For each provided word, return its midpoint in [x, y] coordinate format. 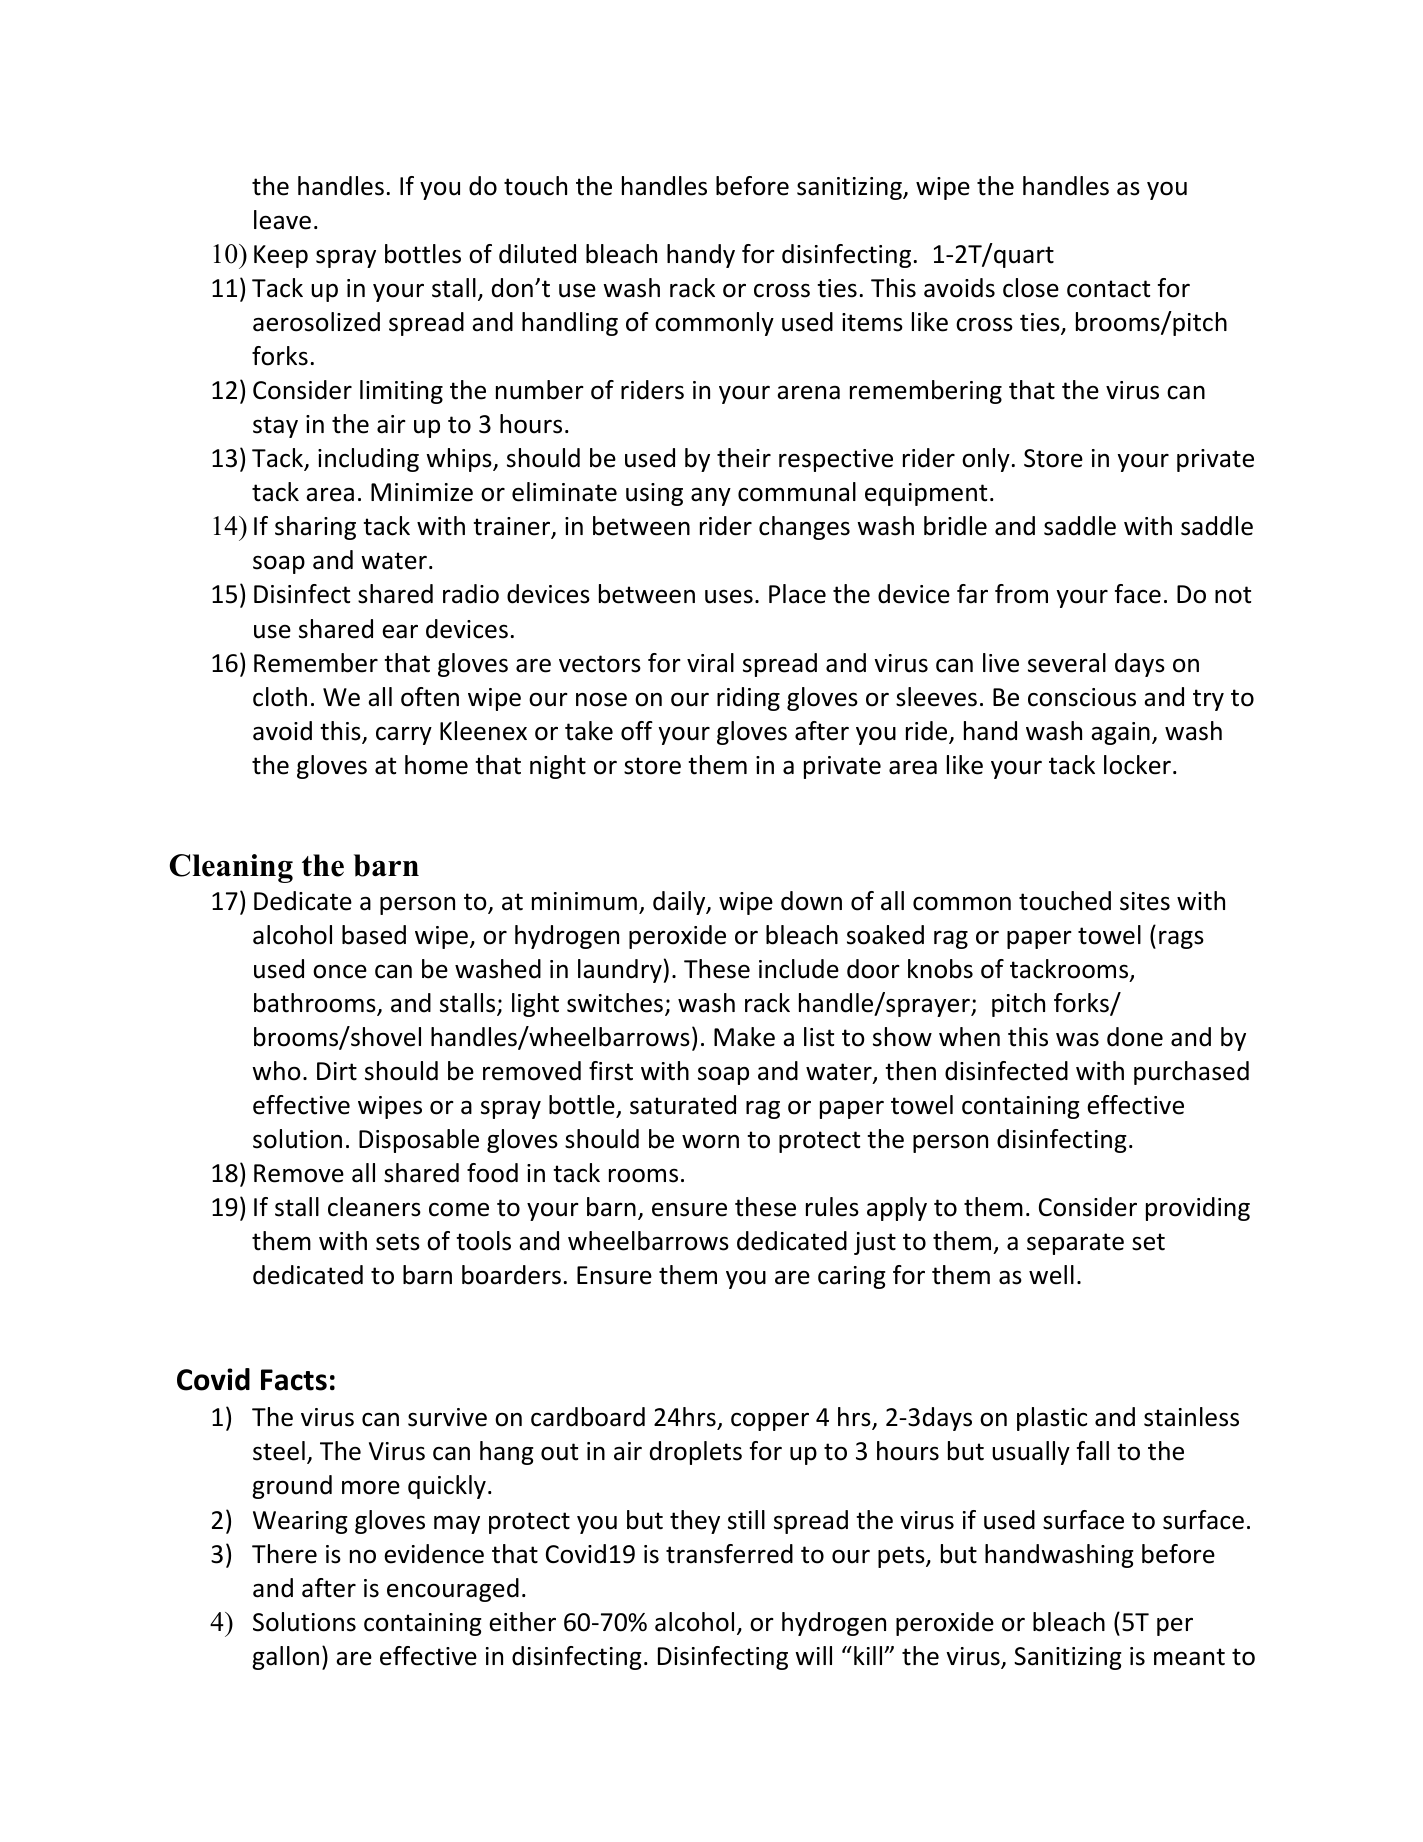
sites [1145, 901]
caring [852, 1277]
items [872, 322]
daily [680, 903]
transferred [729, 1554]
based [374, 935]
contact [1108, 289]
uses [729, 596]
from [1021, 594]
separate [1075, 1244]
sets [398, 1242]
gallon [285, 1658]
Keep [281, 256]
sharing [315, 528]
